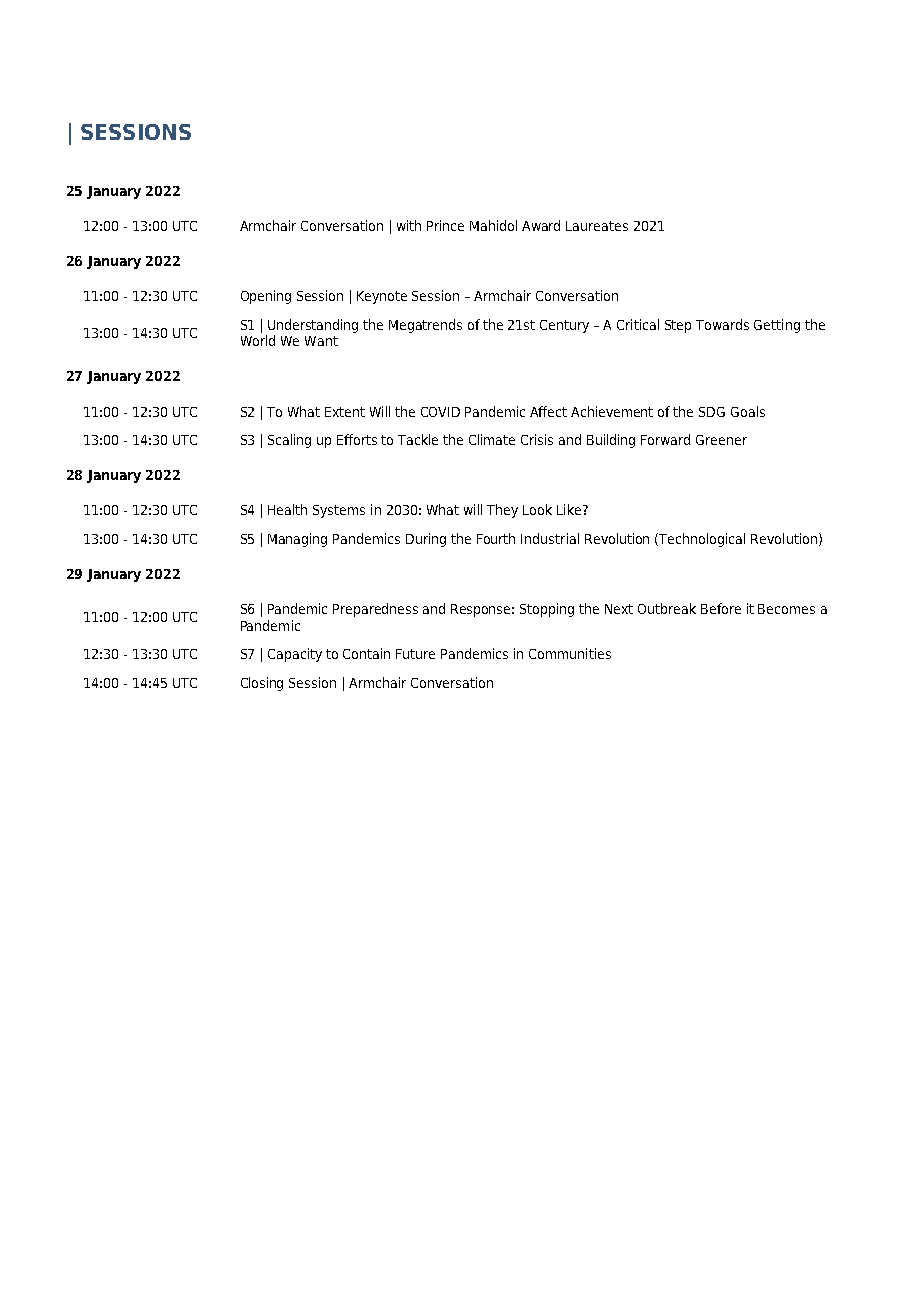  Describe the element at coordinates (721, 608) in the page. I see `Before` at that location.
